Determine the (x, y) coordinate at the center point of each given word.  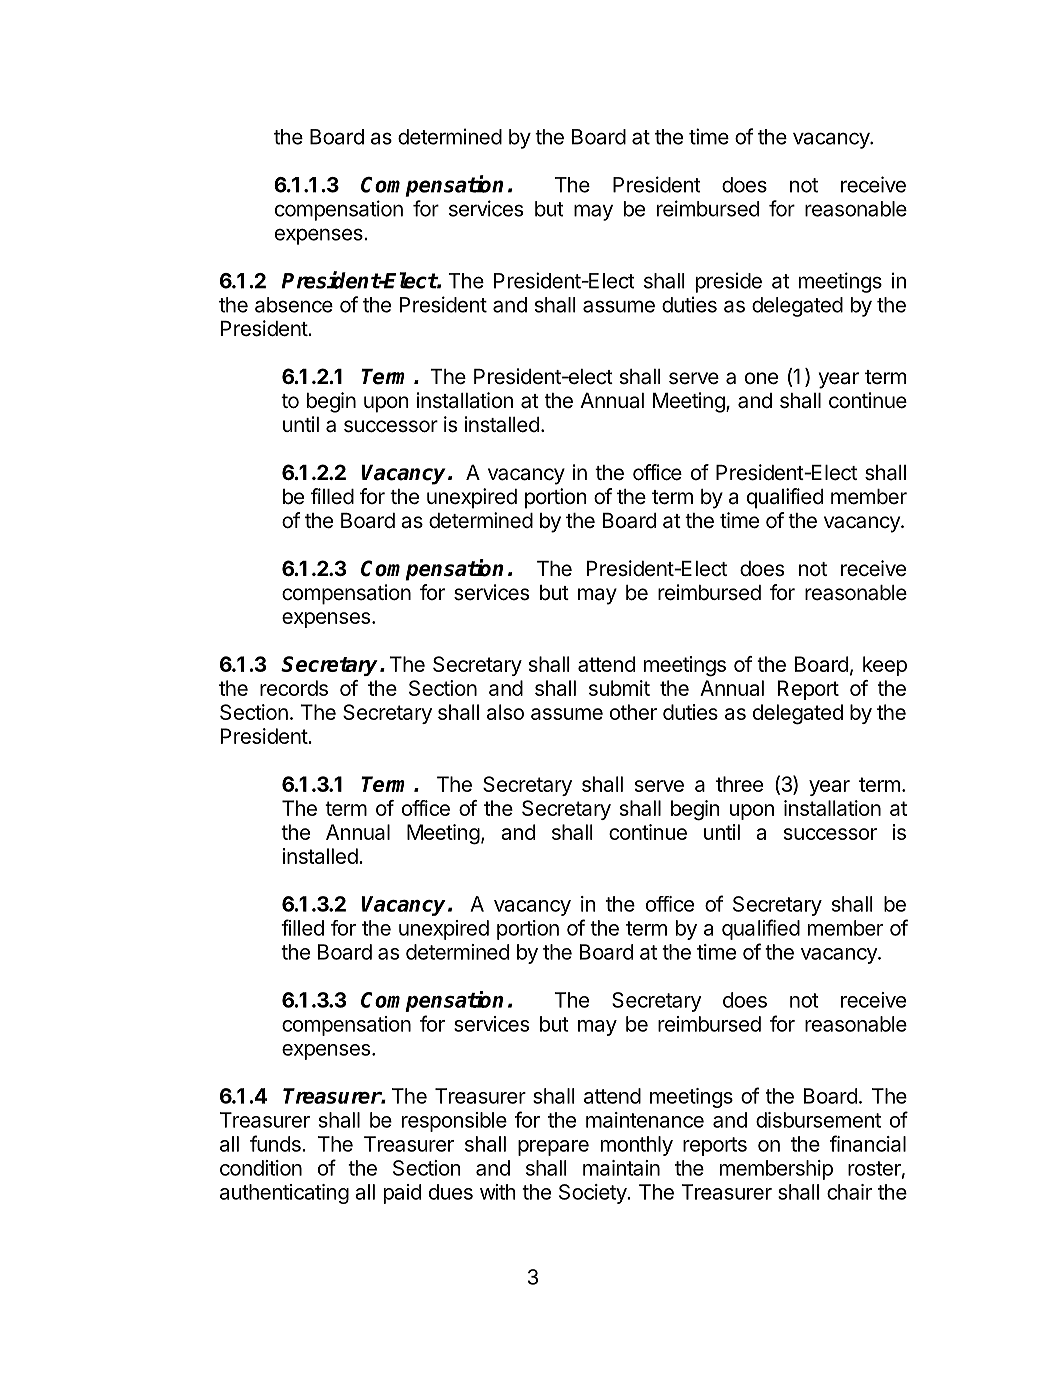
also (505, 712)
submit (619, 688)
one (761, 378)
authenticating (284, 1194)
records (294, 688)
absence (294, 305)
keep (885, 666)
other (633, 712)
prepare (553, 1148)
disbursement (818, 1120)
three (739, 784)
